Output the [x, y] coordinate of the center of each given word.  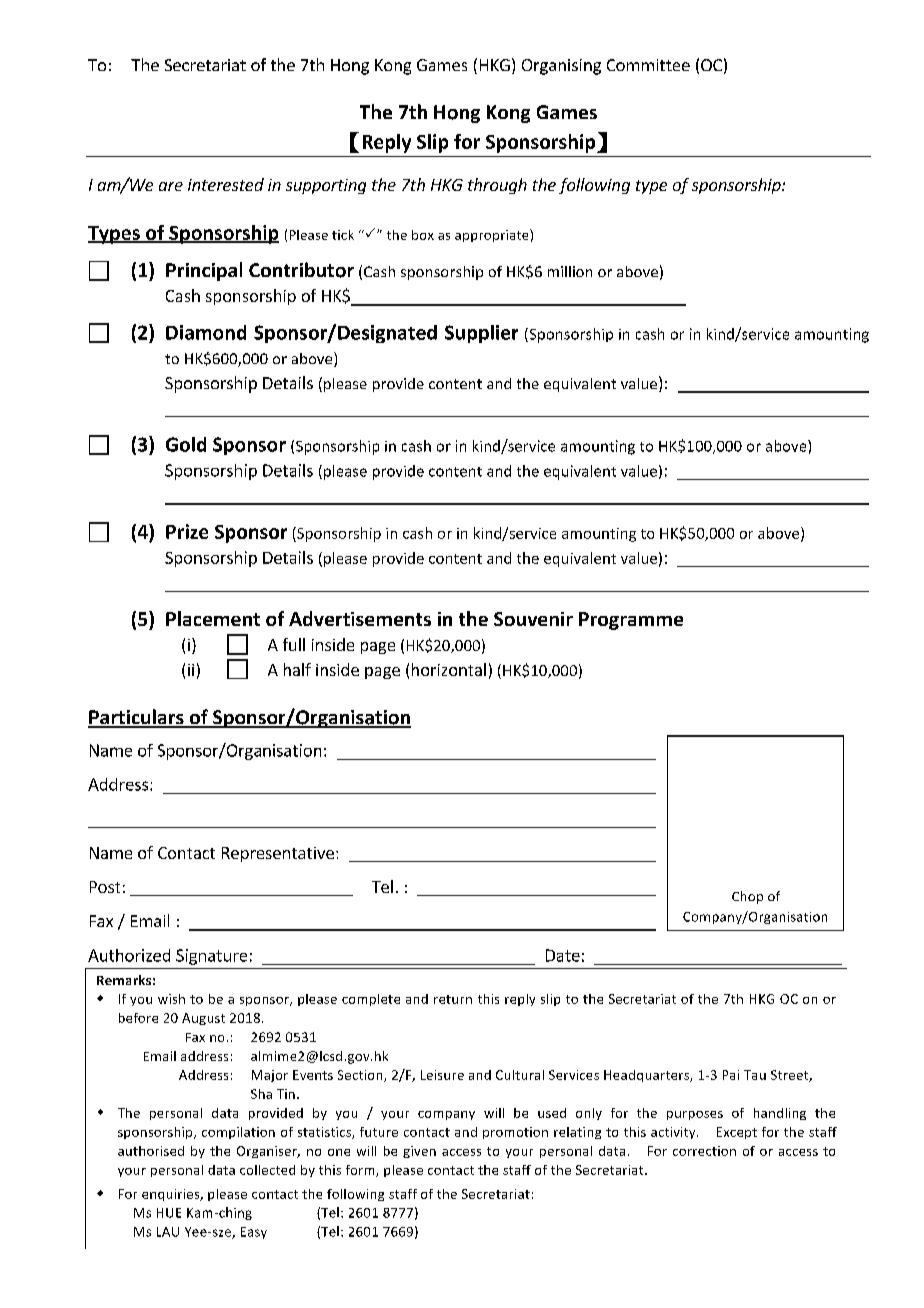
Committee [648, 65]
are [171, 186]
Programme [631, 621]
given [419, 1152]
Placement [213, 618]
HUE [169, 1213]
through [497, 186]
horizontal [449, 669]
